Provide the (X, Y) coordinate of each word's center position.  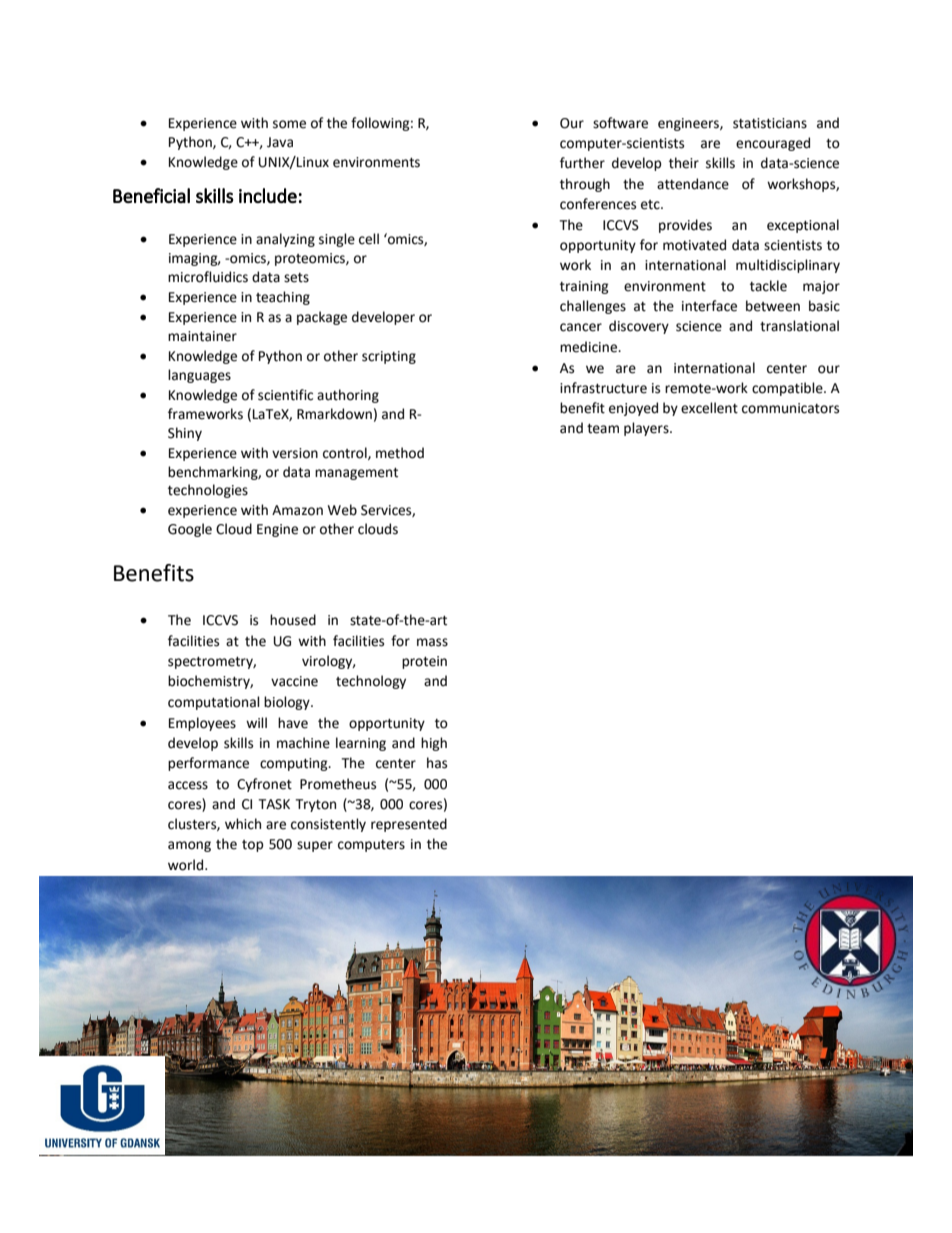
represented (409, 825)
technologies (208, 491)
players (647, 429)
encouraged (773, 144)
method (400, 453)
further (582, 163)
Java (280, 142)
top (253, 846)
